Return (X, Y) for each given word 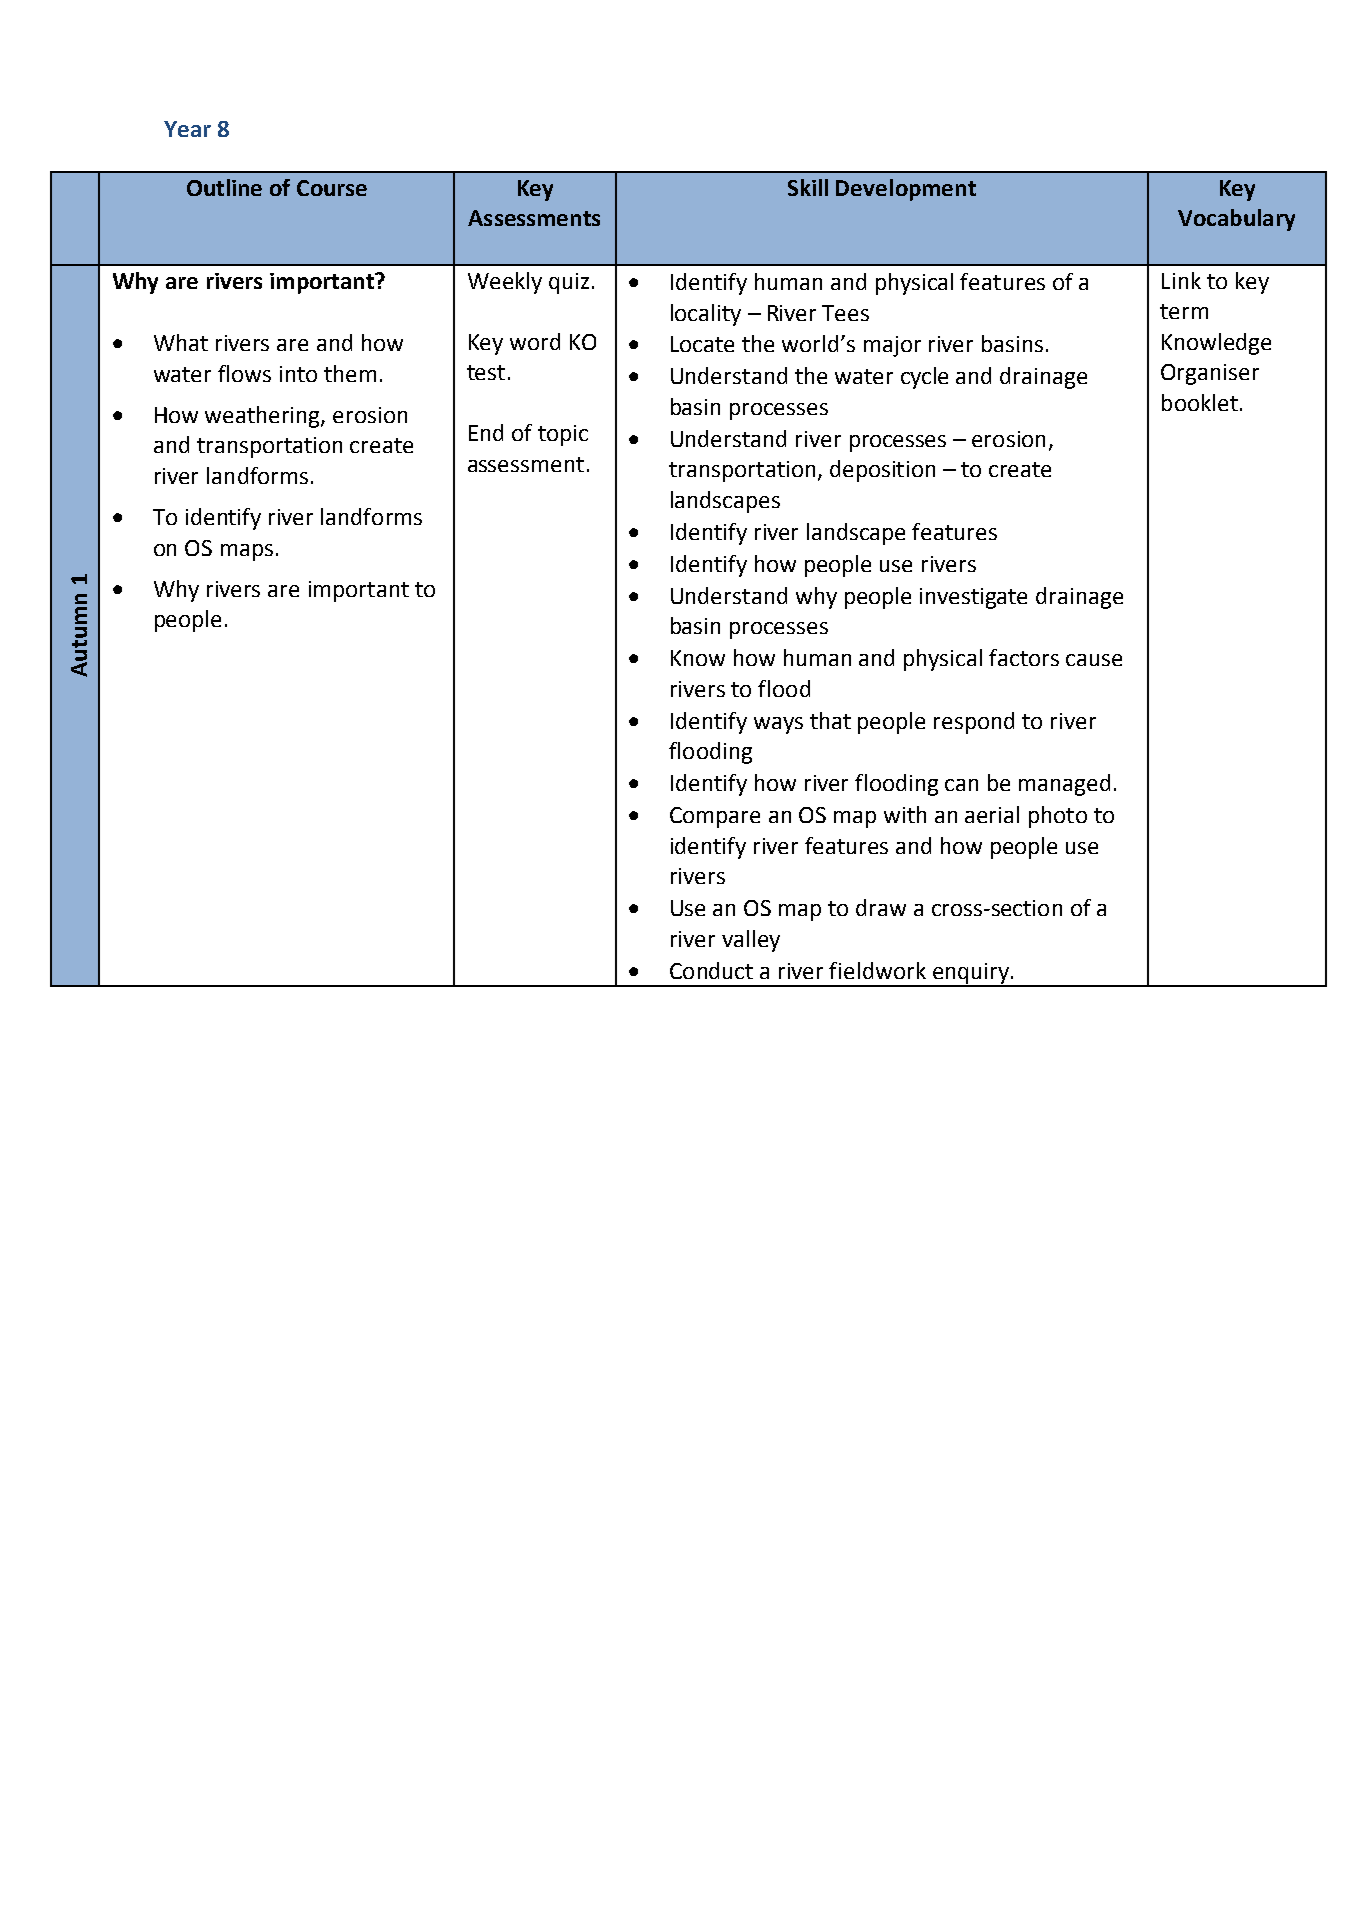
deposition (882, 471)
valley (751, 941)
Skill (808, 187)
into (298, 374)
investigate (973, 598)
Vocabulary (1236, 220)
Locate (702, 344)
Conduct (711, 970)
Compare (715, 817)
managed (1064, 785)
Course (332, 188)
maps (247, 552)
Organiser (1210, 374)
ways (778, 725)
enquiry (970, 974)
